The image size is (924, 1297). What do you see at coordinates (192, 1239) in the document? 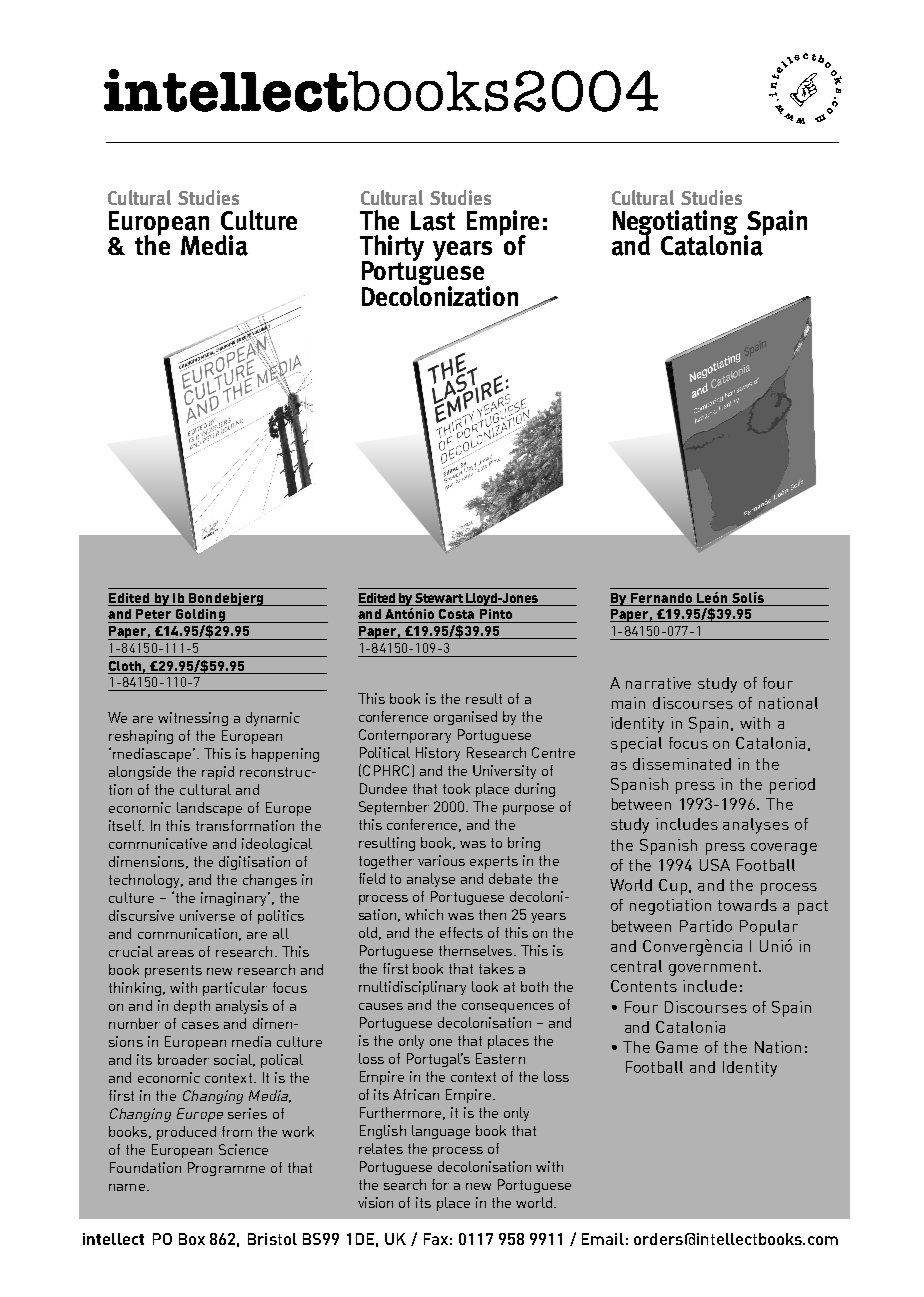
I see `Box` at bounding box center [192, 1239].
